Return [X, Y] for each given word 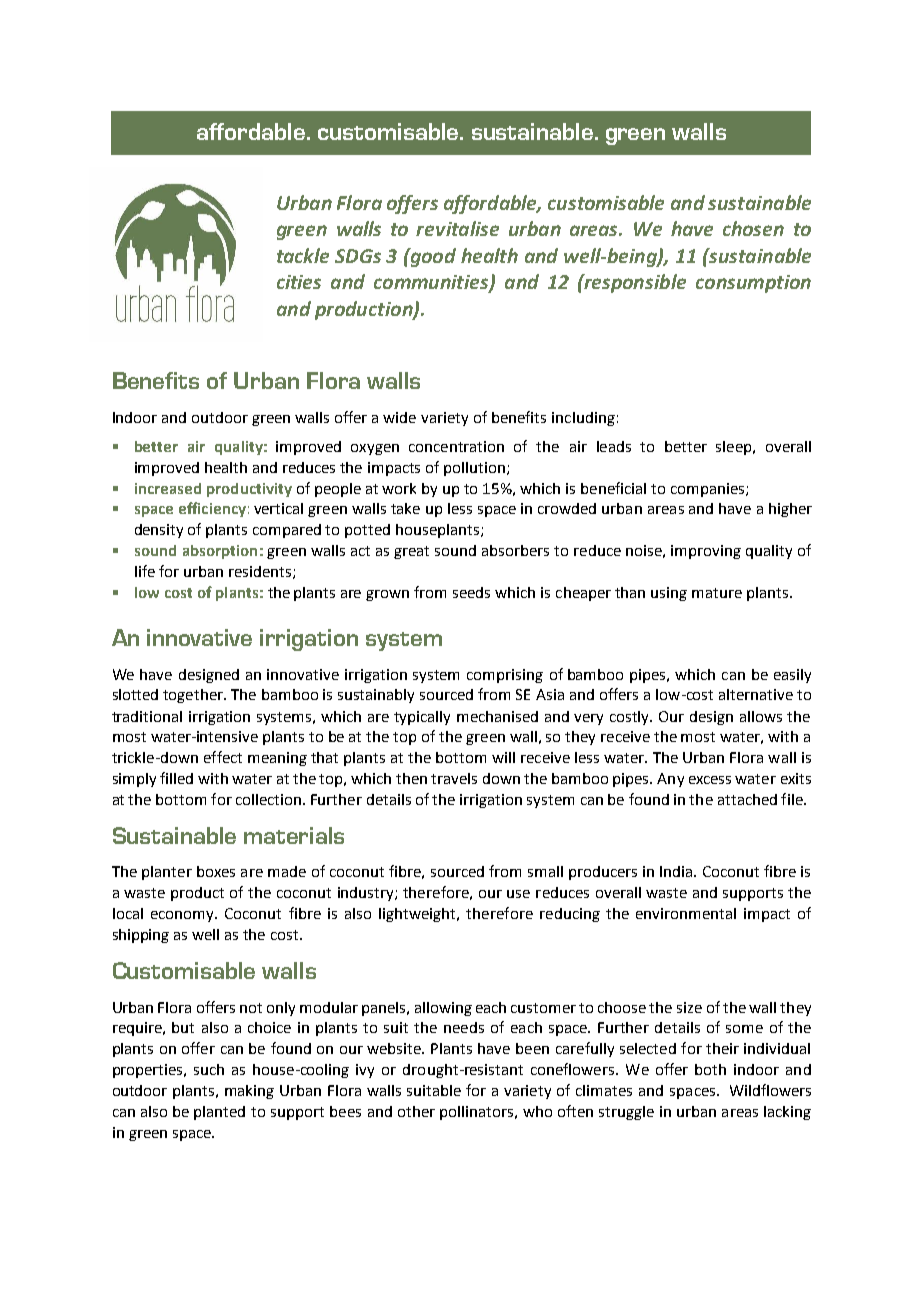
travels [454, 778]
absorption [220, 552]
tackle [303, 255]
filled [176, 778]
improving [706, 552]
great [411, 552]
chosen [753, 228]
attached [747, 799]
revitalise [457, 228]
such [209, 1069]
